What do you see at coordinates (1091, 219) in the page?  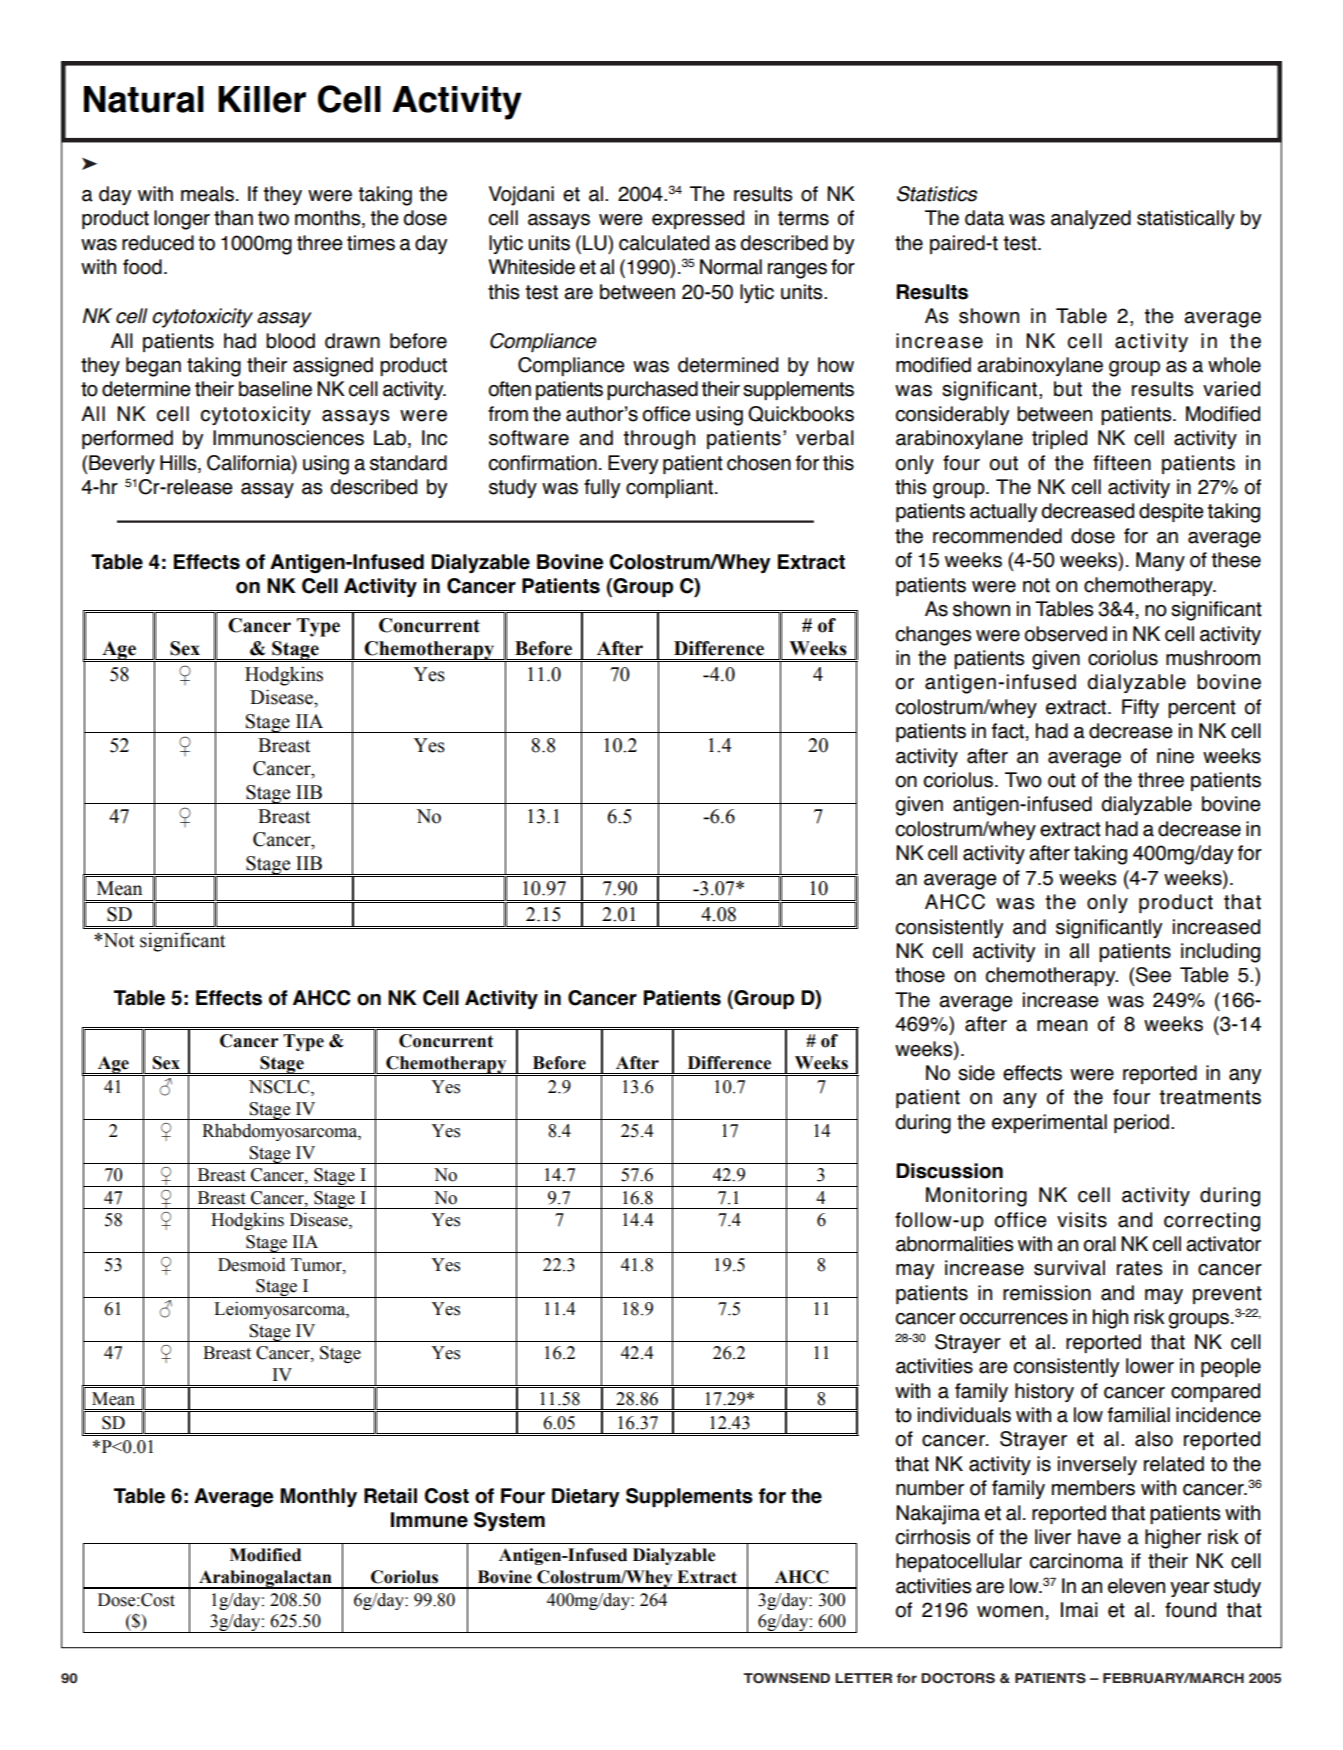 I see `analyzed` at bounding box center [1091, 219].
